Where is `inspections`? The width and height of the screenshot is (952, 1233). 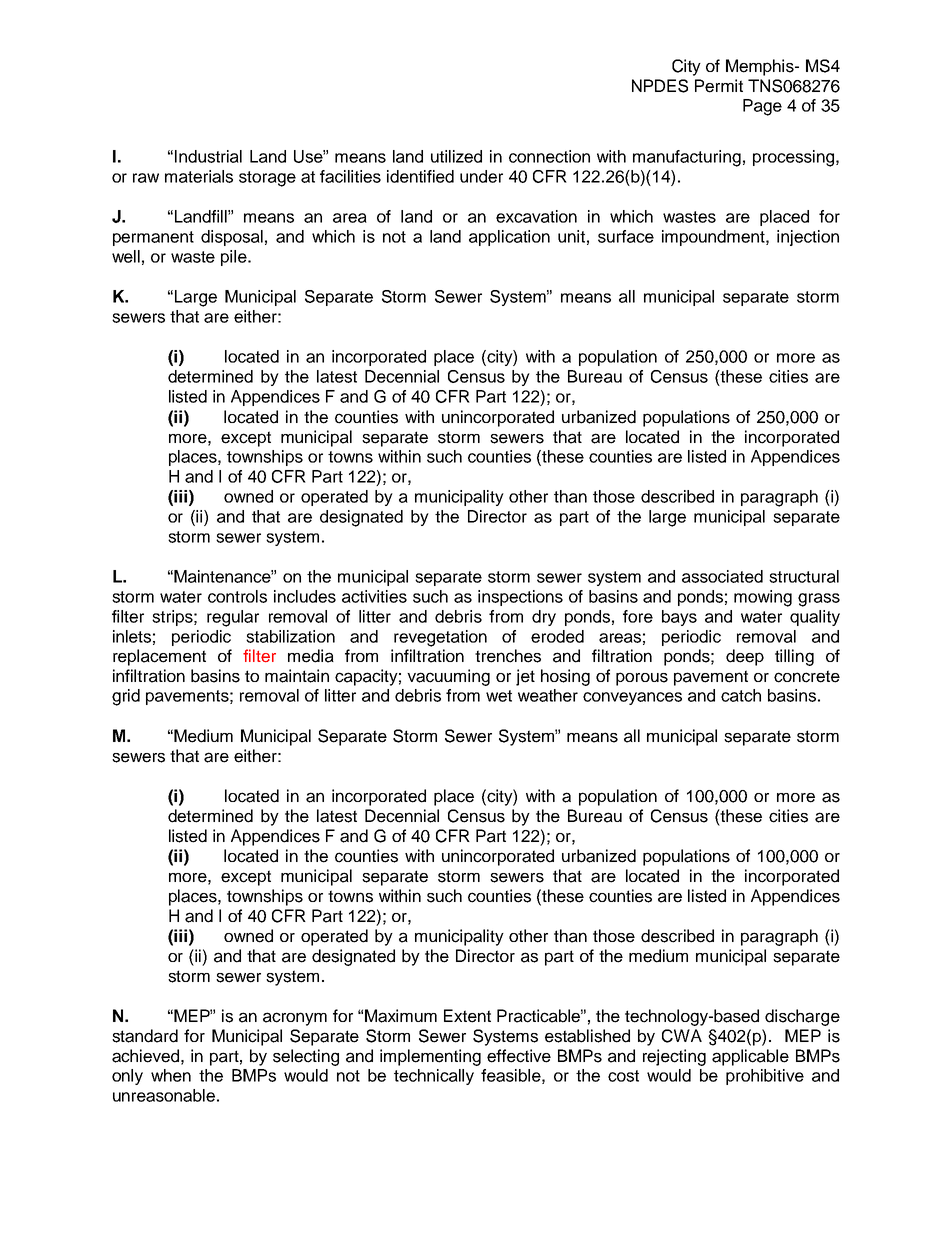 inspections is located at coordinates (520, 598).
